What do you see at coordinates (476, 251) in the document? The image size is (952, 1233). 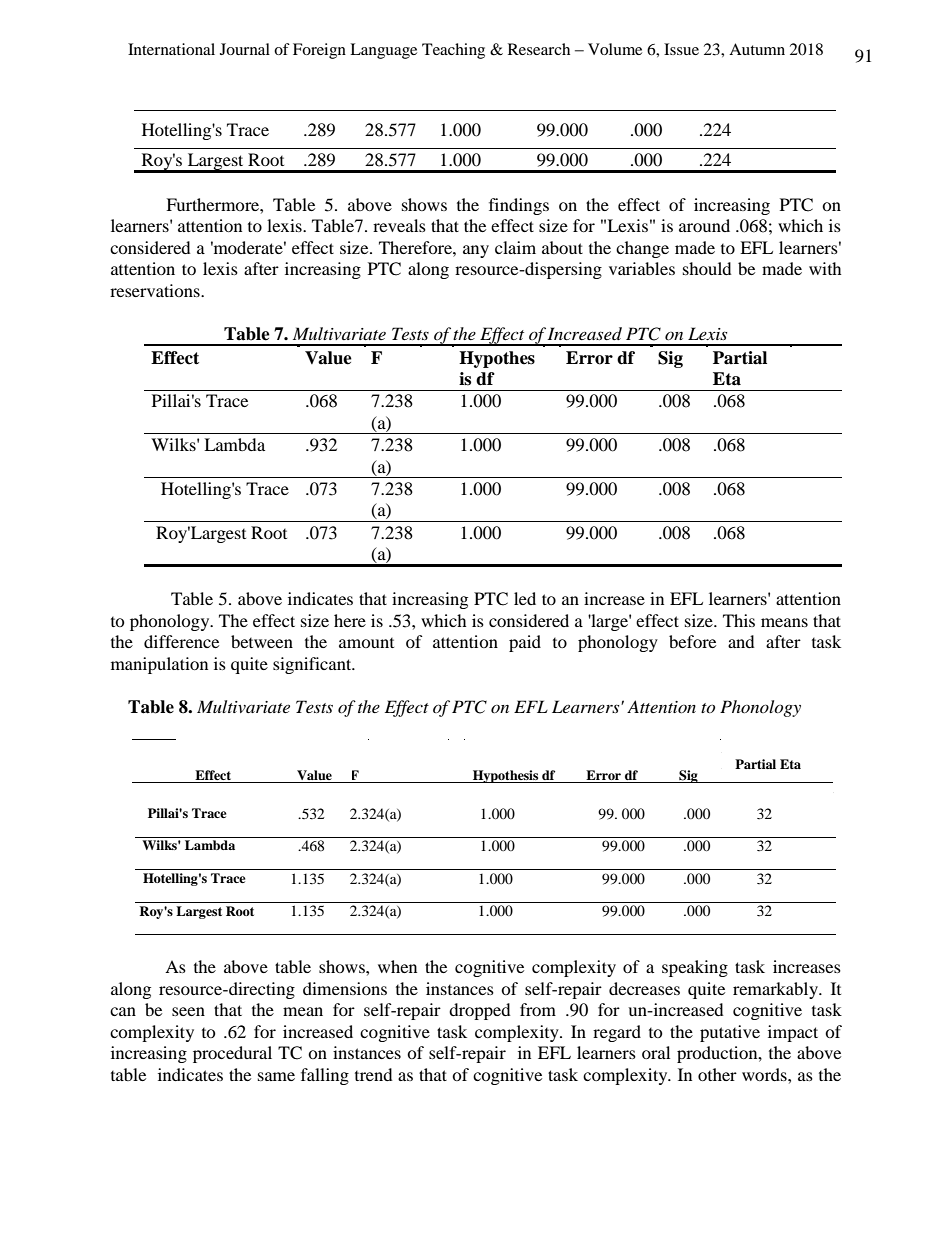 I see `any` at bounding box center [476, 251].
